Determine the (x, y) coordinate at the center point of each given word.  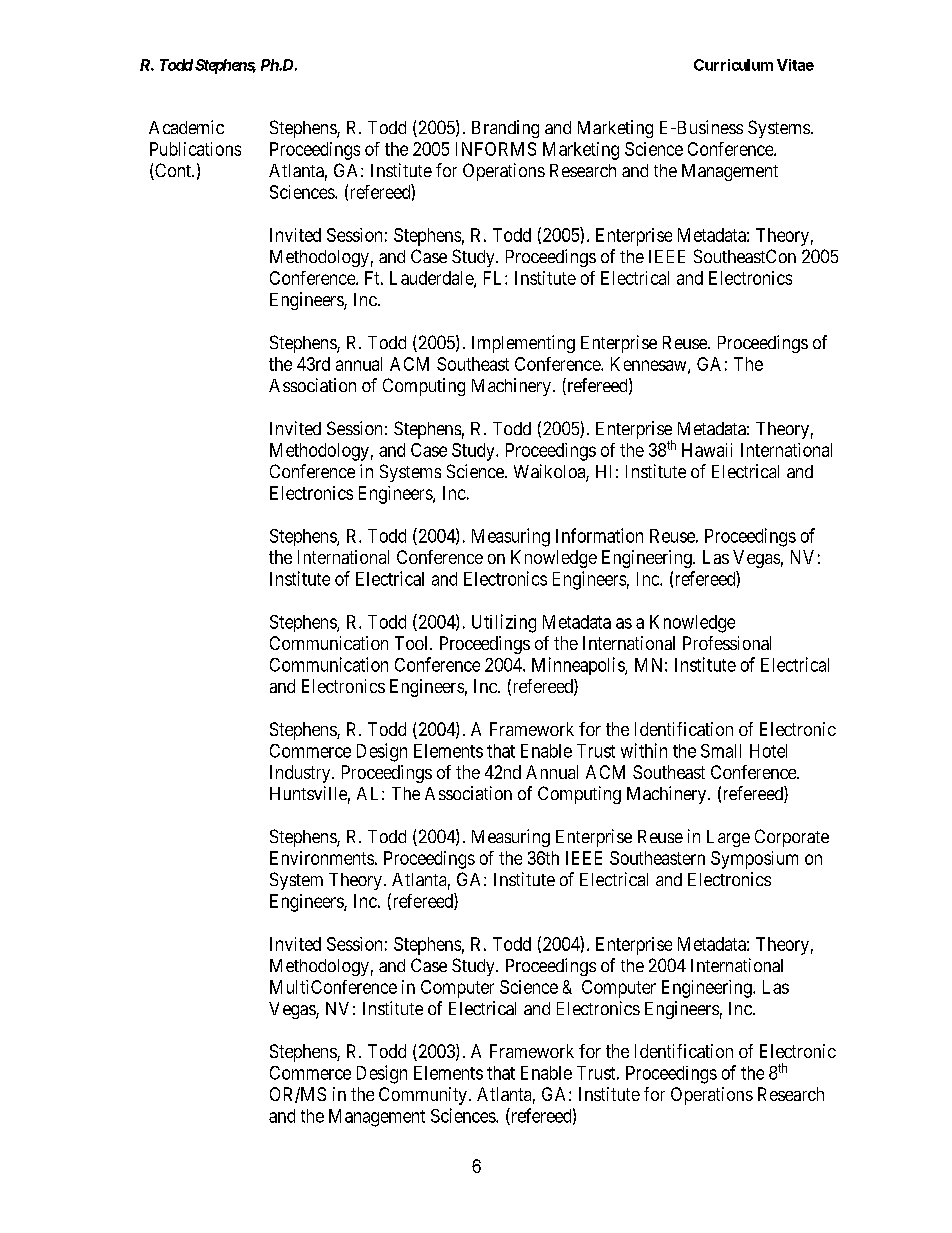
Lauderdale (432, 279)
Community (423, 1096)
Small (721, 751)
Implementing (523, 344)
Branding (505, 129)
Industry (301, 774)
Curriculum (733, 65)
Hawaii (707, 450)
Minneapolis (579, 666)
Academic (186, 127)
